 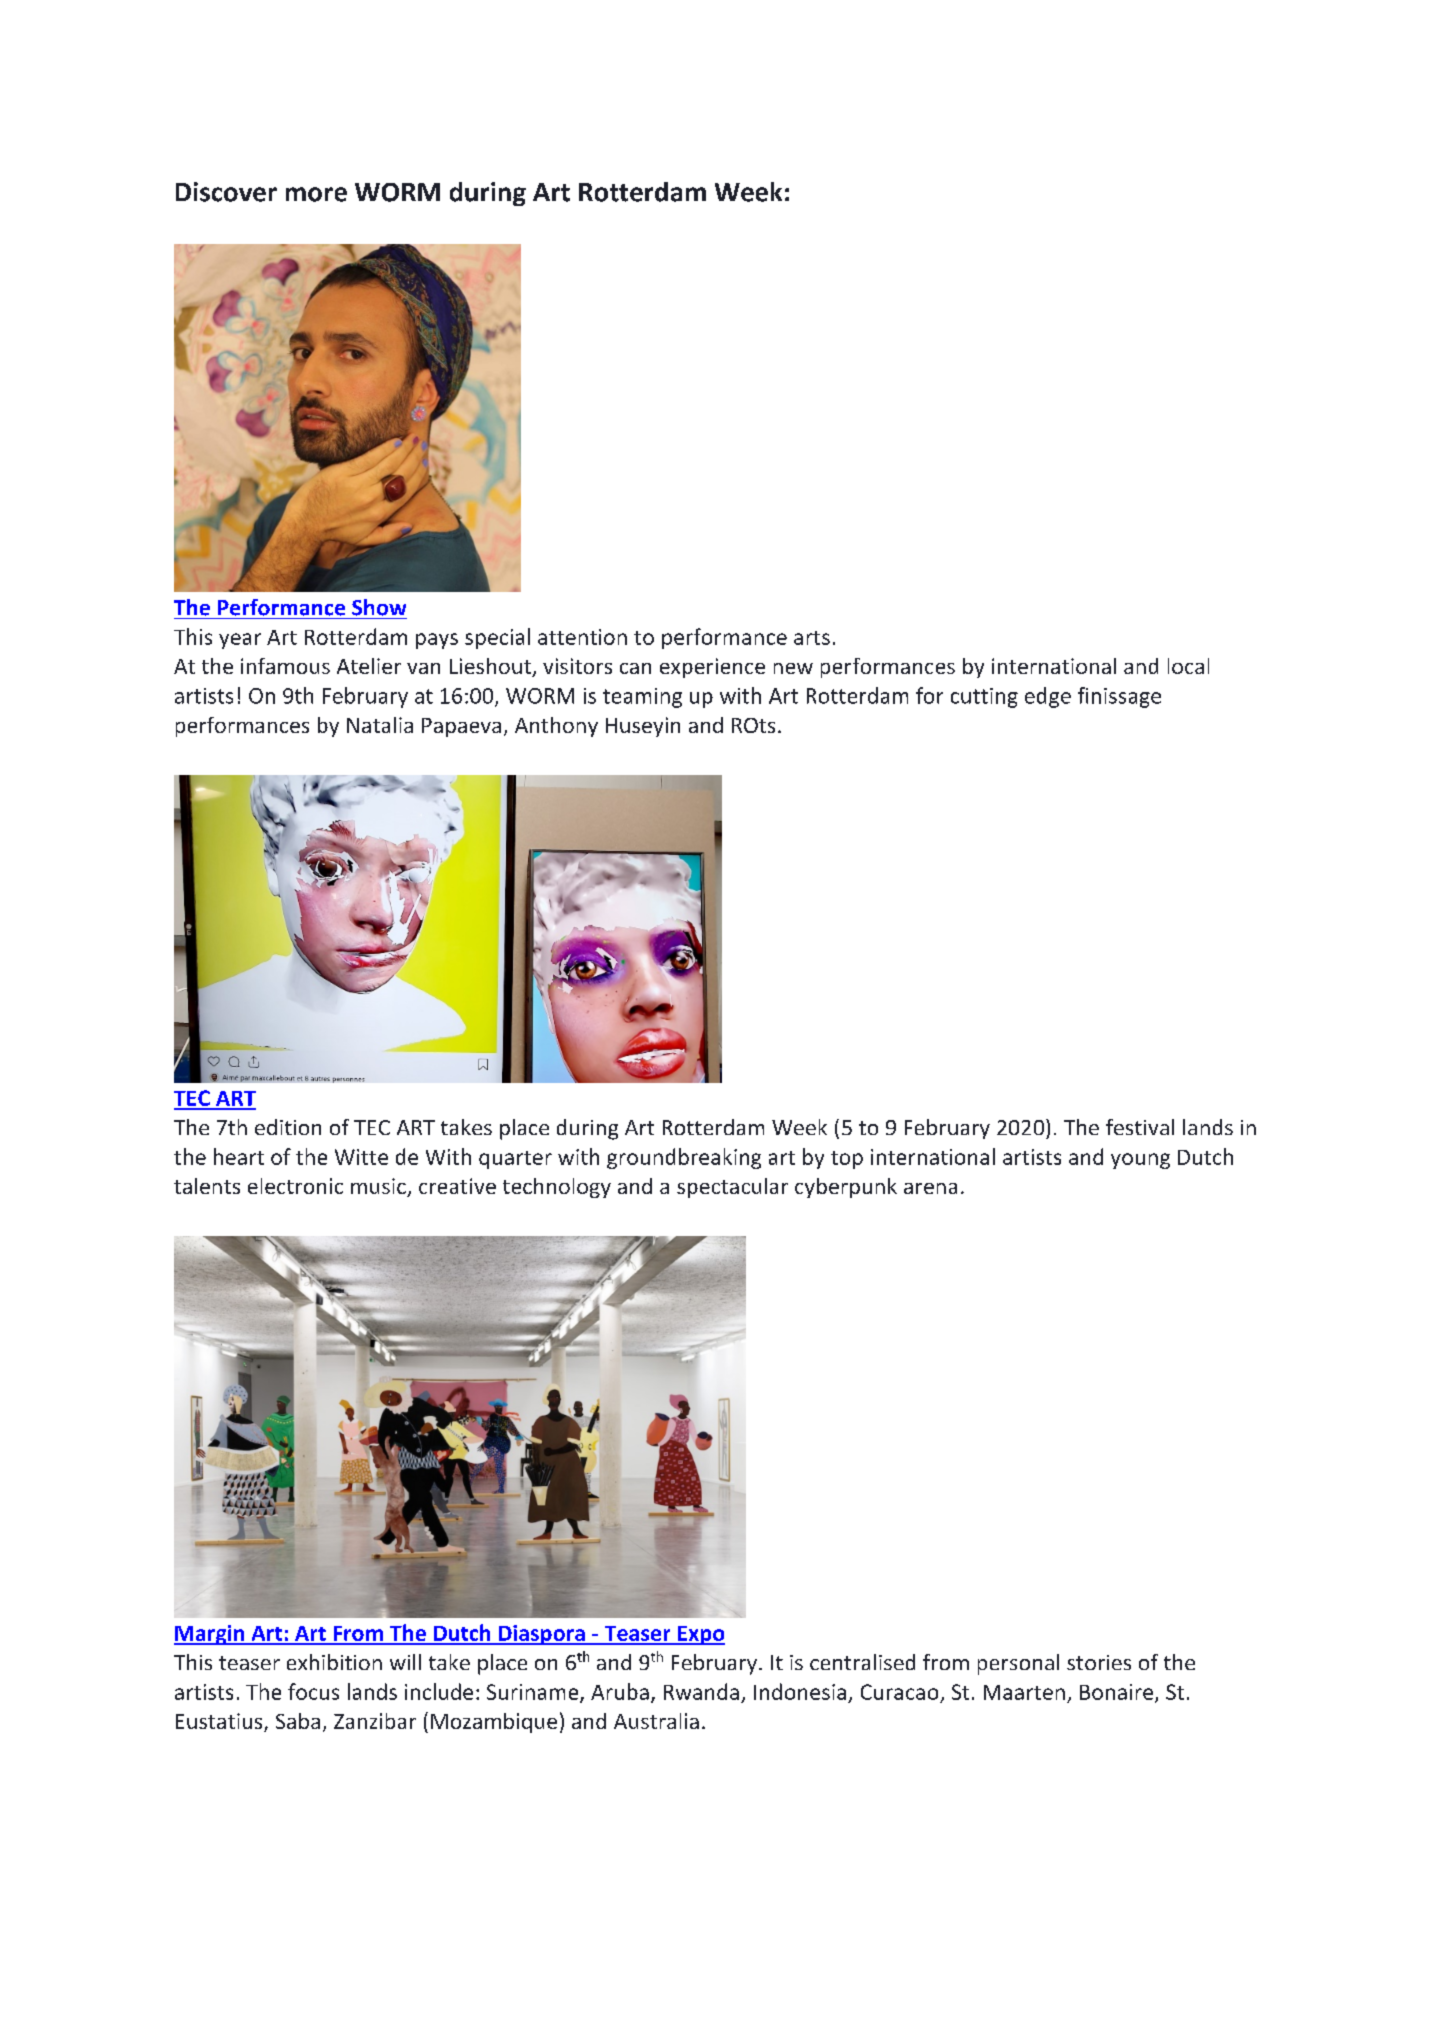 I want to click on Discover, so click(x=226, y=192).
